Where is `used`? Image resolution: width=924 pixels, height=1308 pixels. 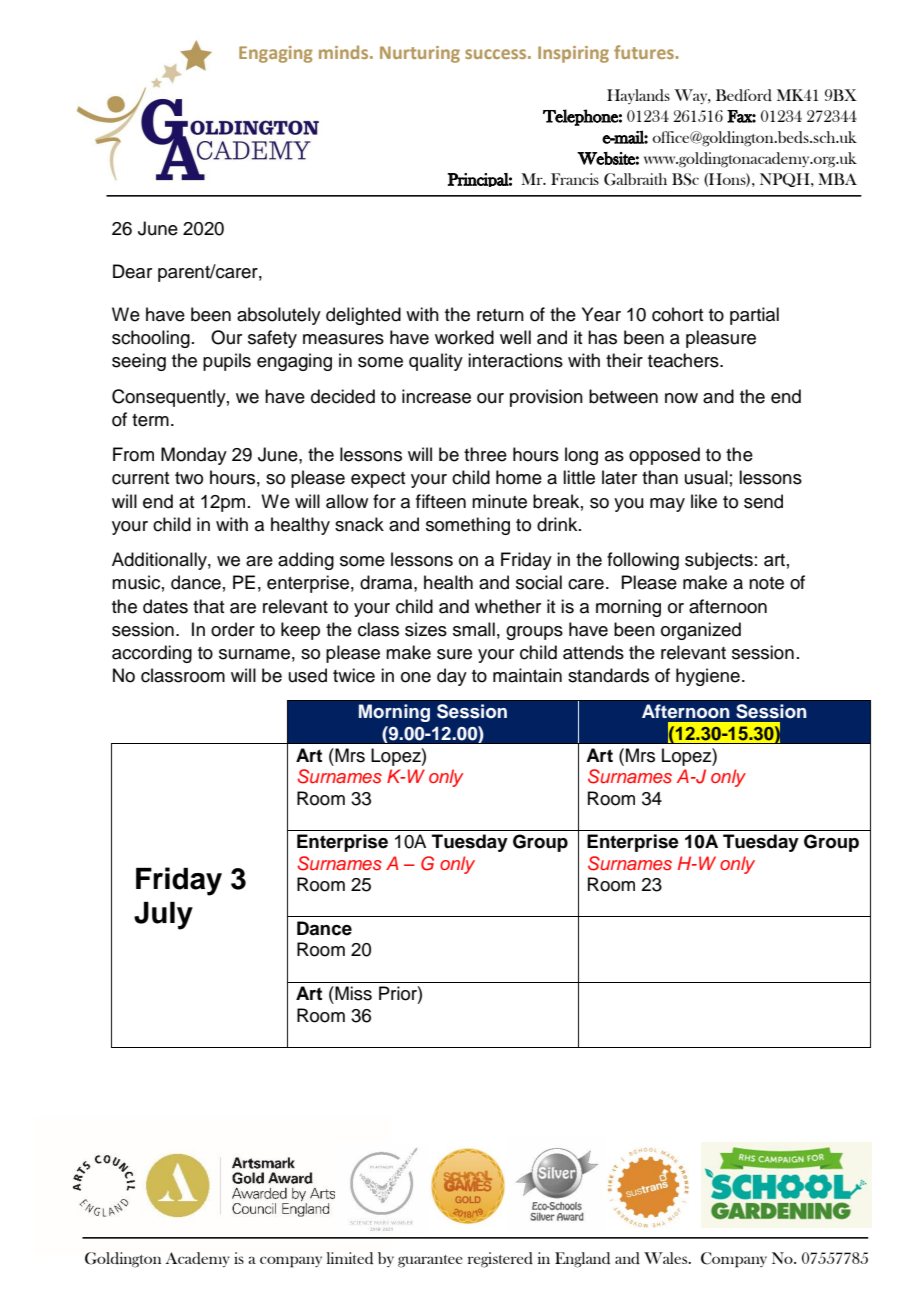 used is located at coordinates (308, 675).
